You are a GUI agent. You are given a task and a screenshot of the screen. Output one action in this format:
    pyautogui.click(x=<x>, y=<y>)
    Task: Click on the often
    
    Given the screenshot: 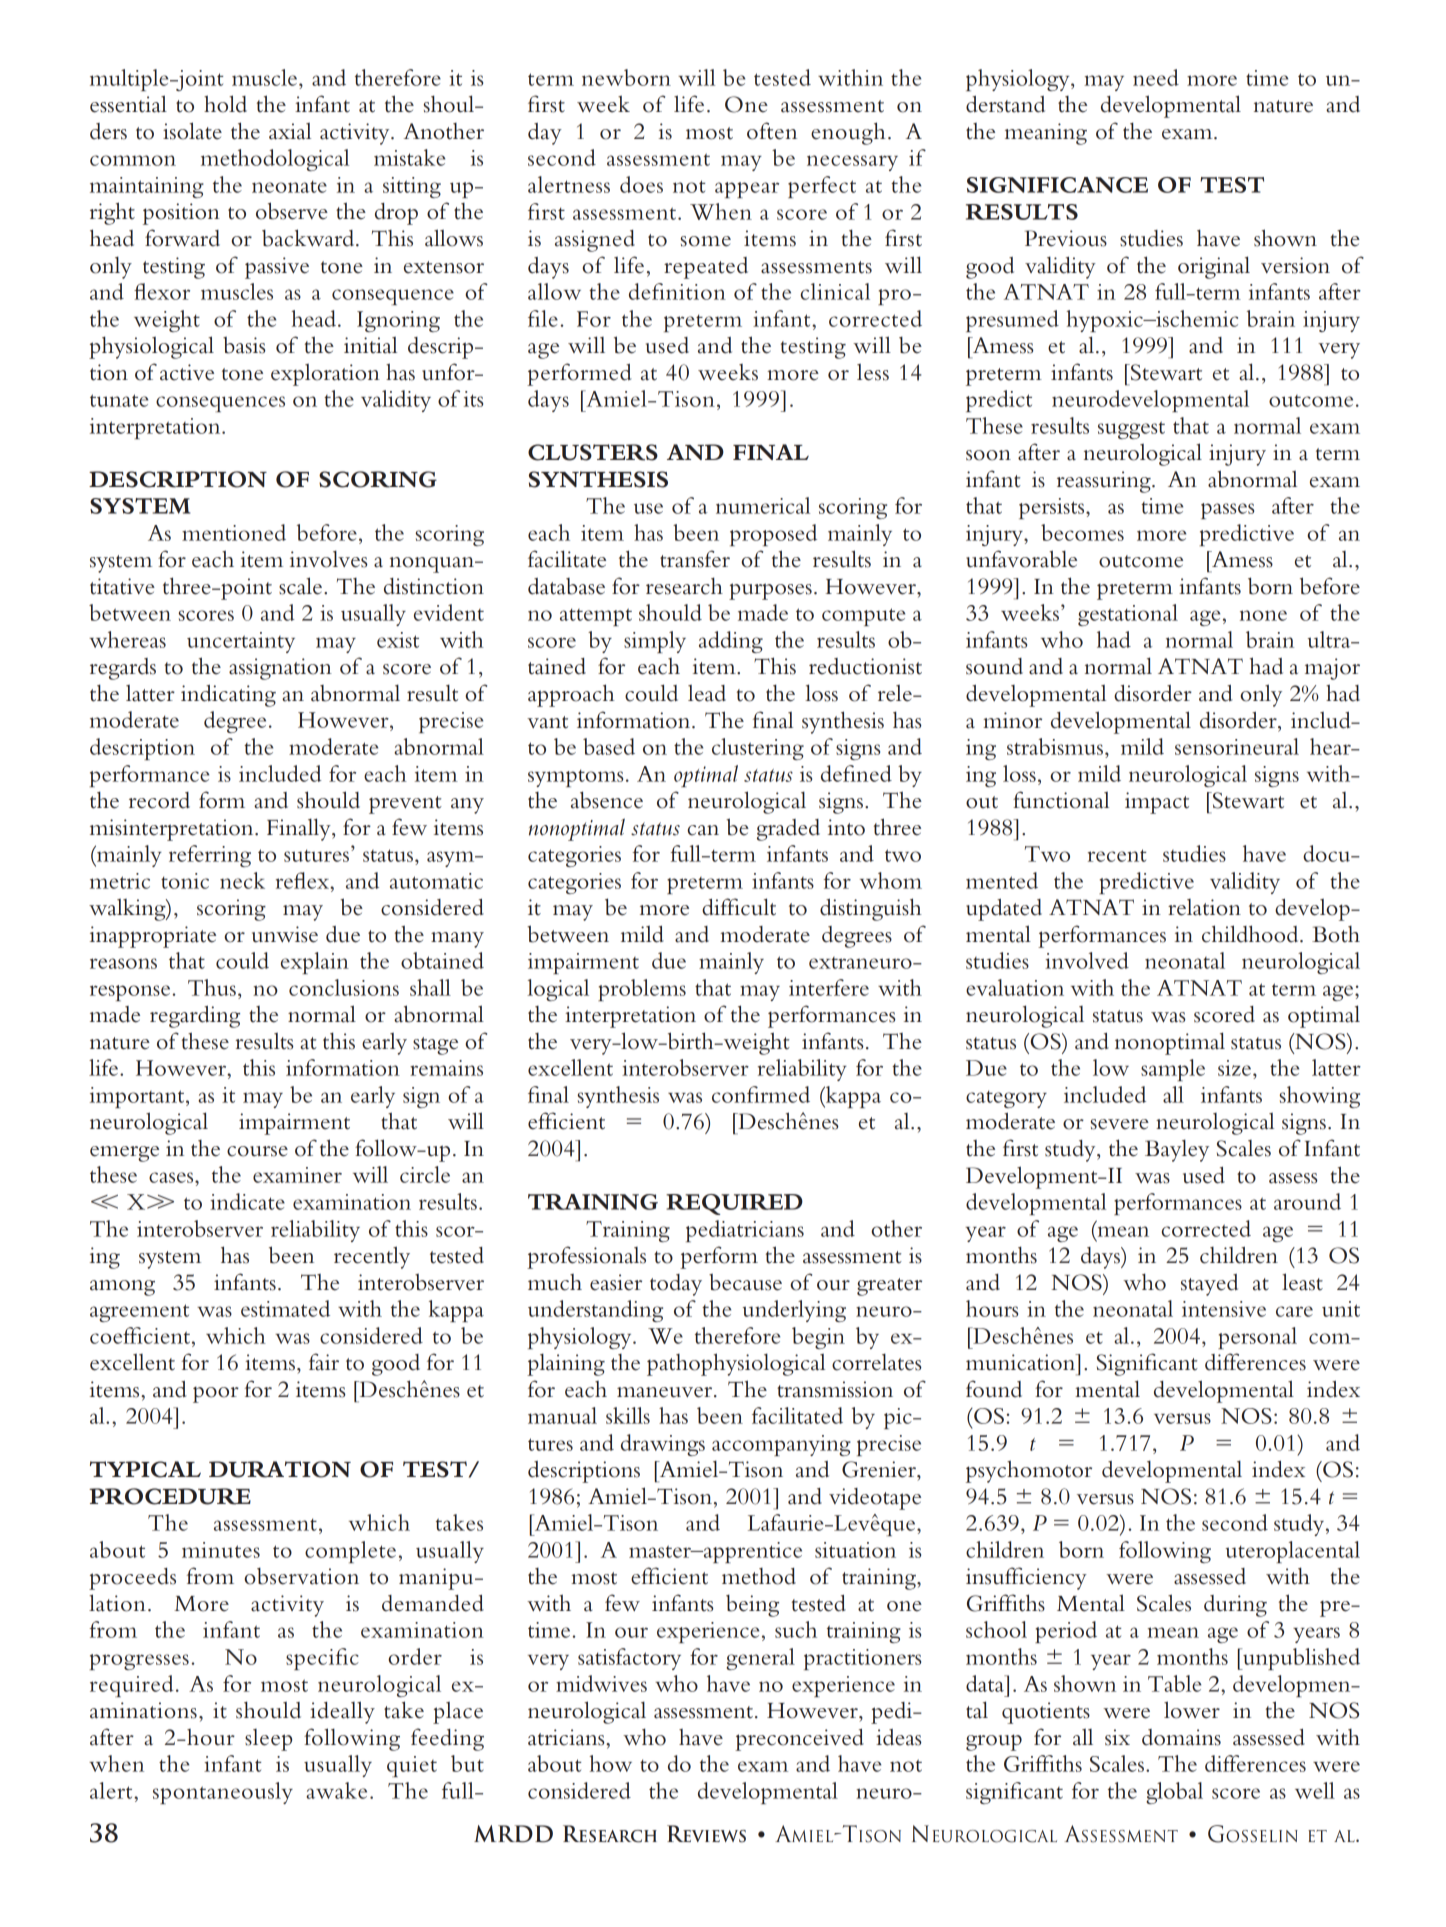 What is the action you would take?
    pyautogui.click(x=772, y=131)
